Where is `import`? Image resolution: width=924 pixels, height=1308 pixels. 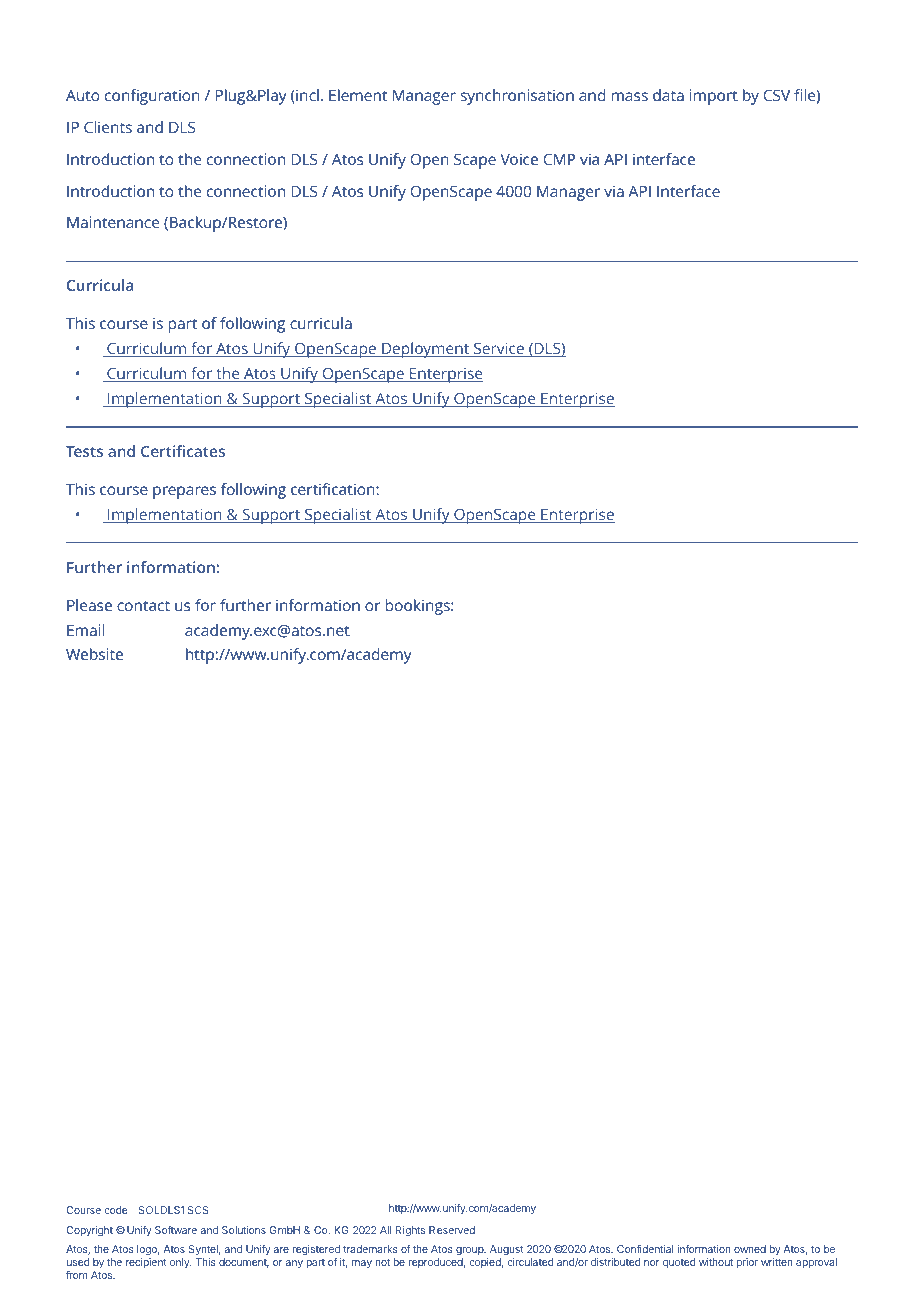
import is located at coordinates (714, 97).
